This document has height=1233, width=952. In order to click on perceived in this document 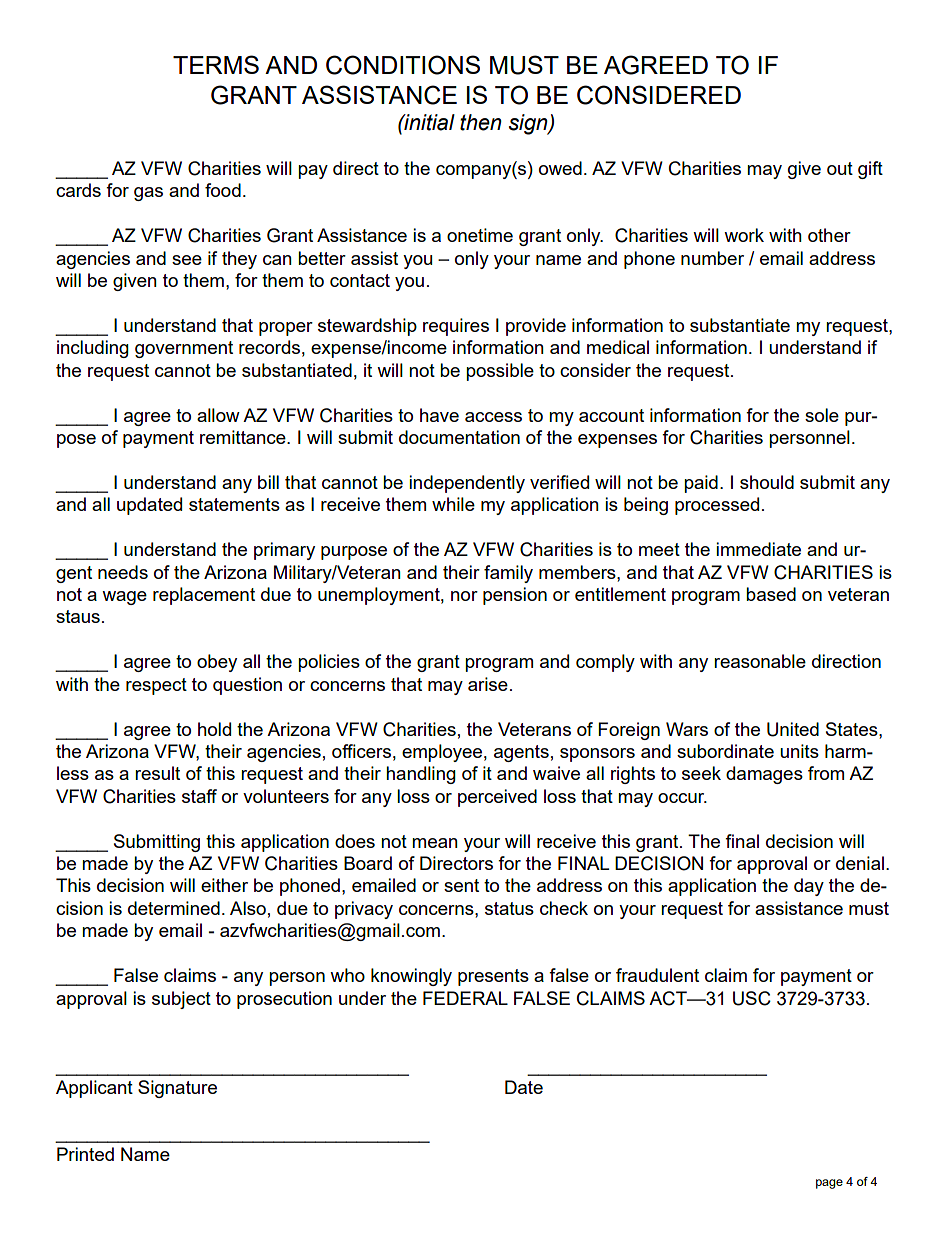, I will do `click(497, 798)`.
